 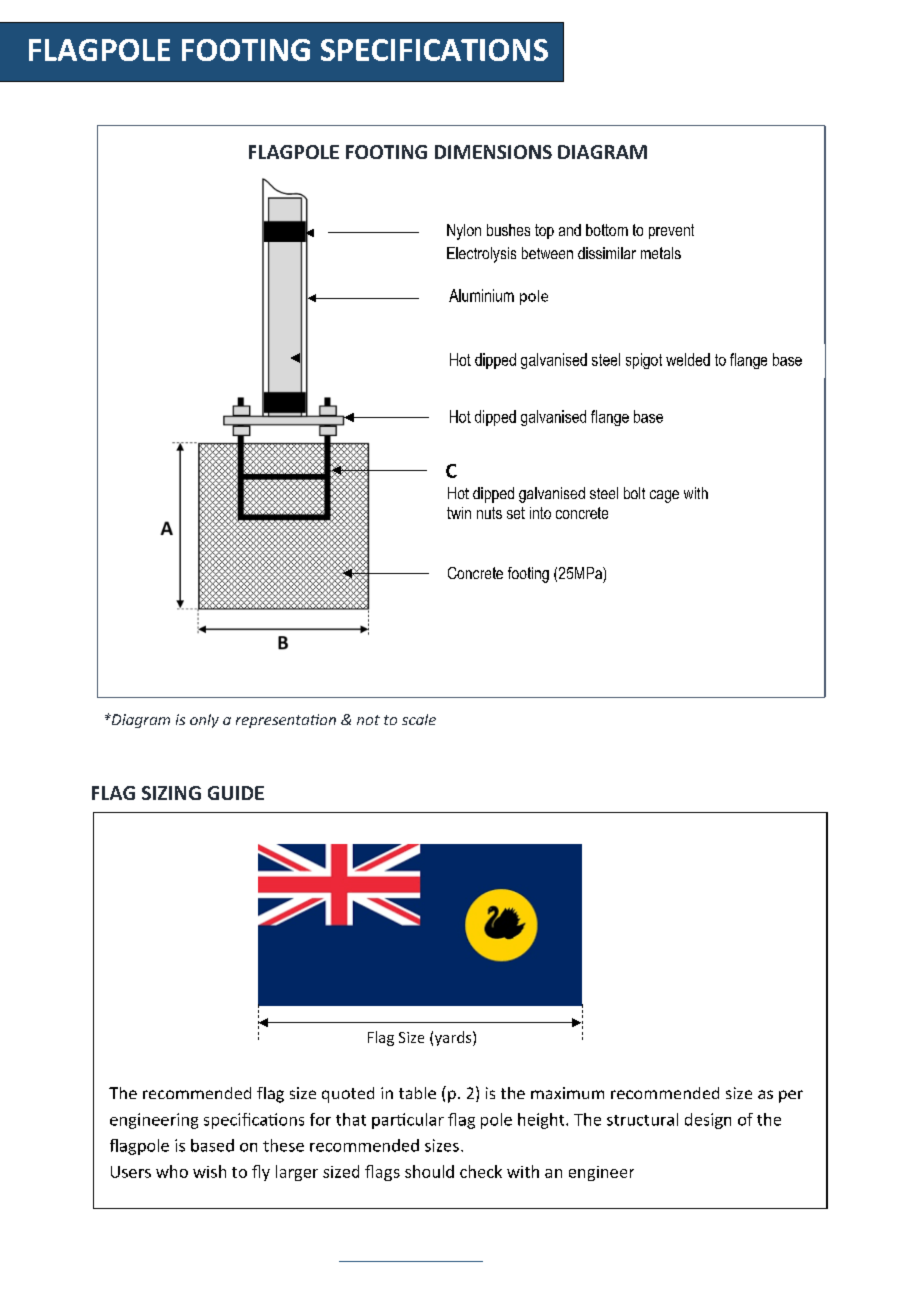 What do you see at coordinates (791, 1096) in the screenshot?
I see `per` at bounding box center [791, 1096].
